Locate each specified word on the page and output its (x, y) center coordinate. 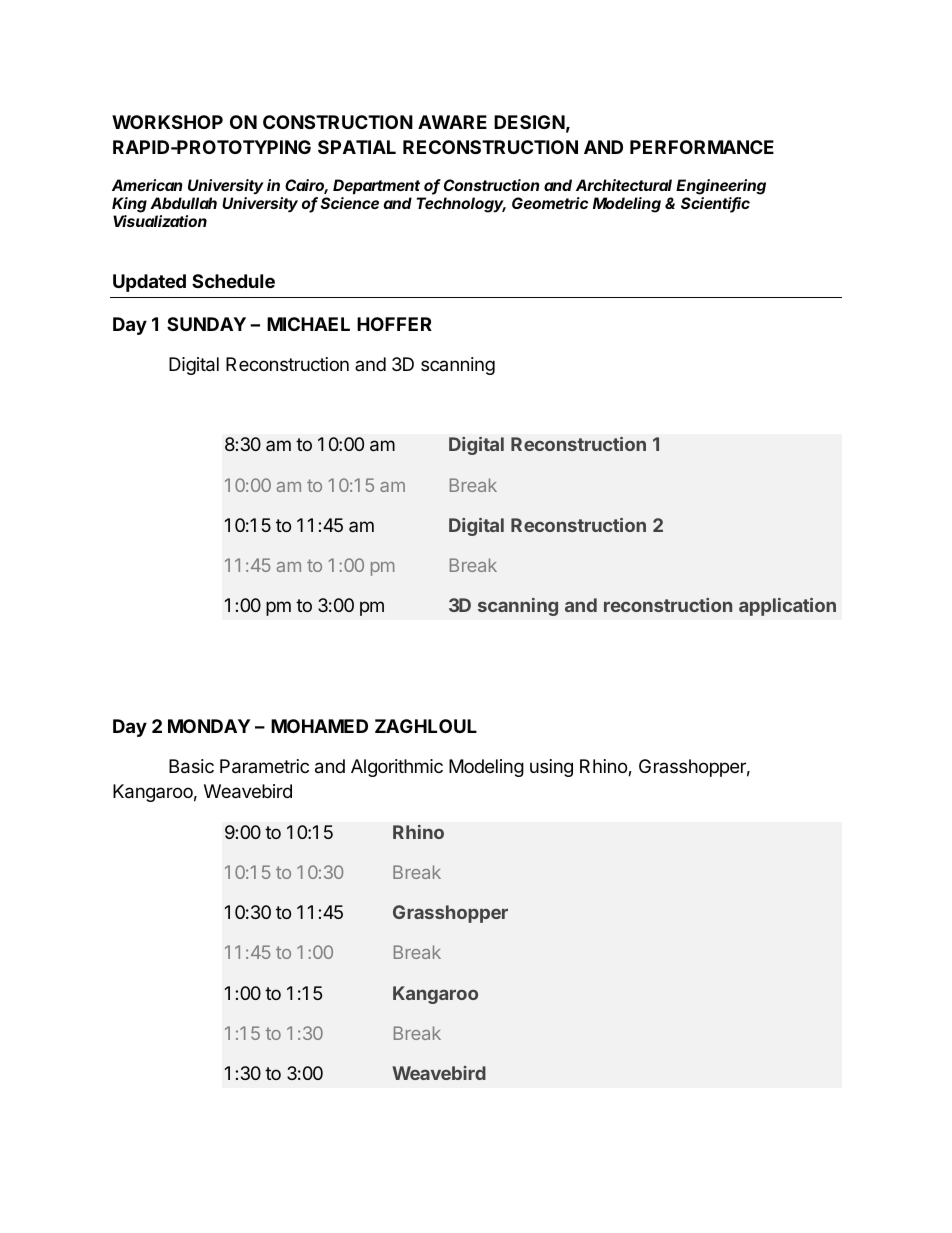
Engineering (721, 188)
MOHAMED (319, 726)
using (551, 768)
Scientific (715, 204)
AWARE (452, 122)
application (787, 607)
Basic (191, 766)
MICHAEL (308, 324)
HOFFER (394, 324)
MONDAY (209, 726)
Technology (461, 205)
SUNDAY (206, 324)
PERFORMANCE (702, 147)
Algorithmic (397, 768)
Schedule (233, 281)
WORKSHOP (167, 122)
